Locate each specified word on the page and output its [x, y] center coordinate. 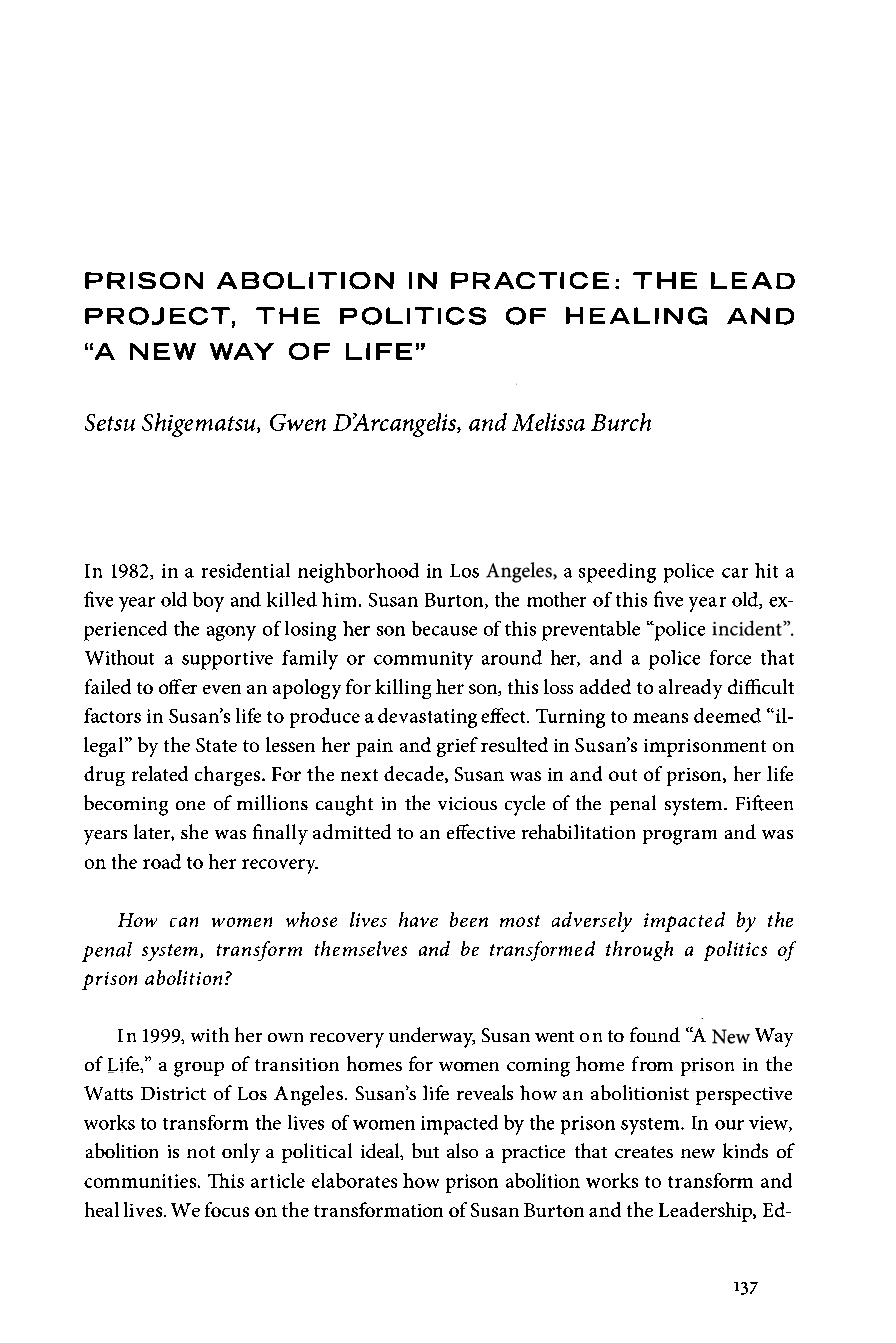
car [735, 573]
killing [403, 689]
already [690, 689]
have [418, 919]
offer [178, 686]
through [639, 951]
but [425, 1150]
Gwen [298, 422]
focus [227, 1209]
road [162, 861]
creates [644, 1152]
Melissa [548, 422]
